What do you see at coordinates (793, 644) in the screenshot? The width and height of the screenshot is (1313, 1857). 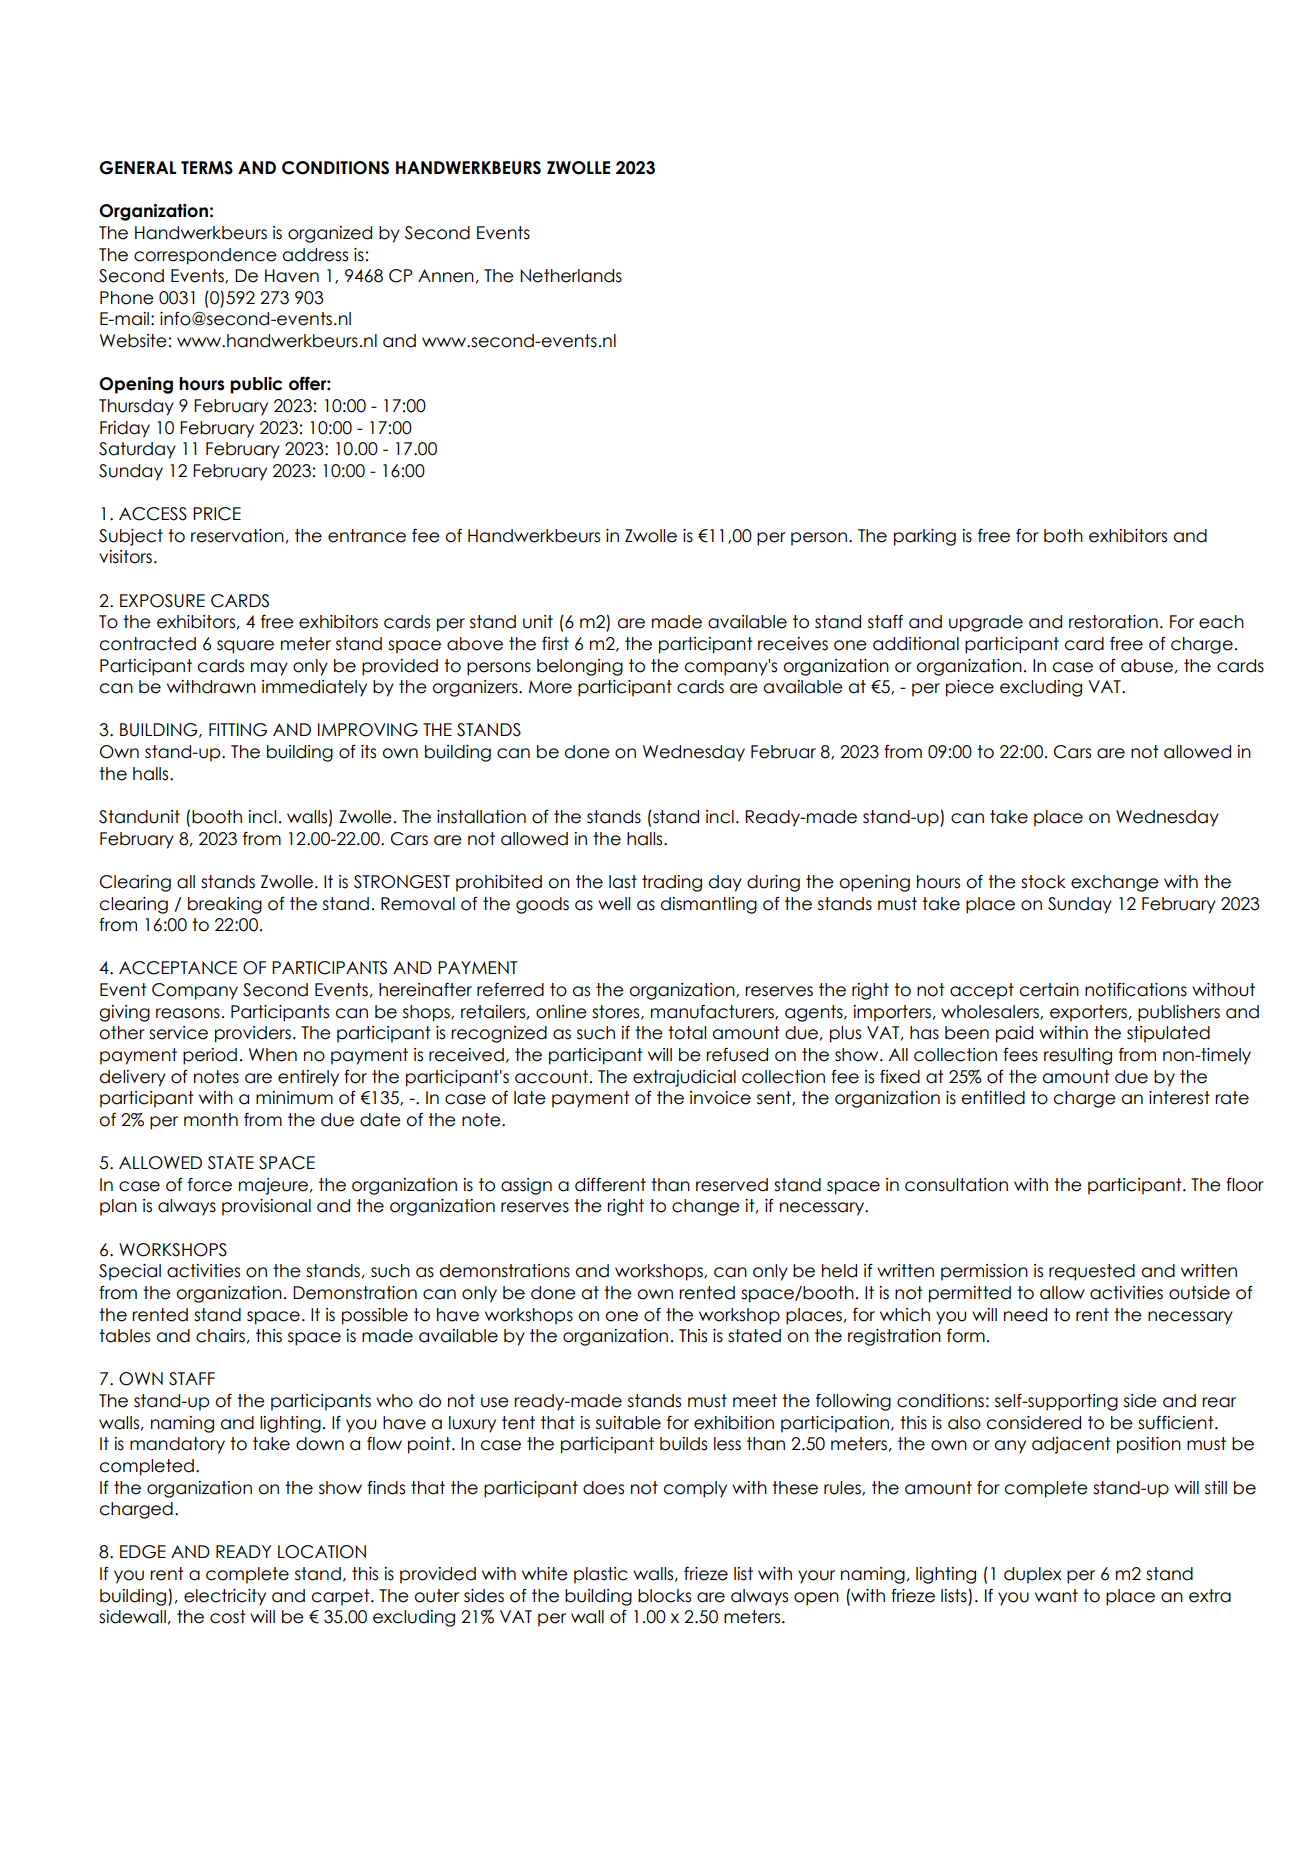 I see `receives` at bounding box center [793, 644].
